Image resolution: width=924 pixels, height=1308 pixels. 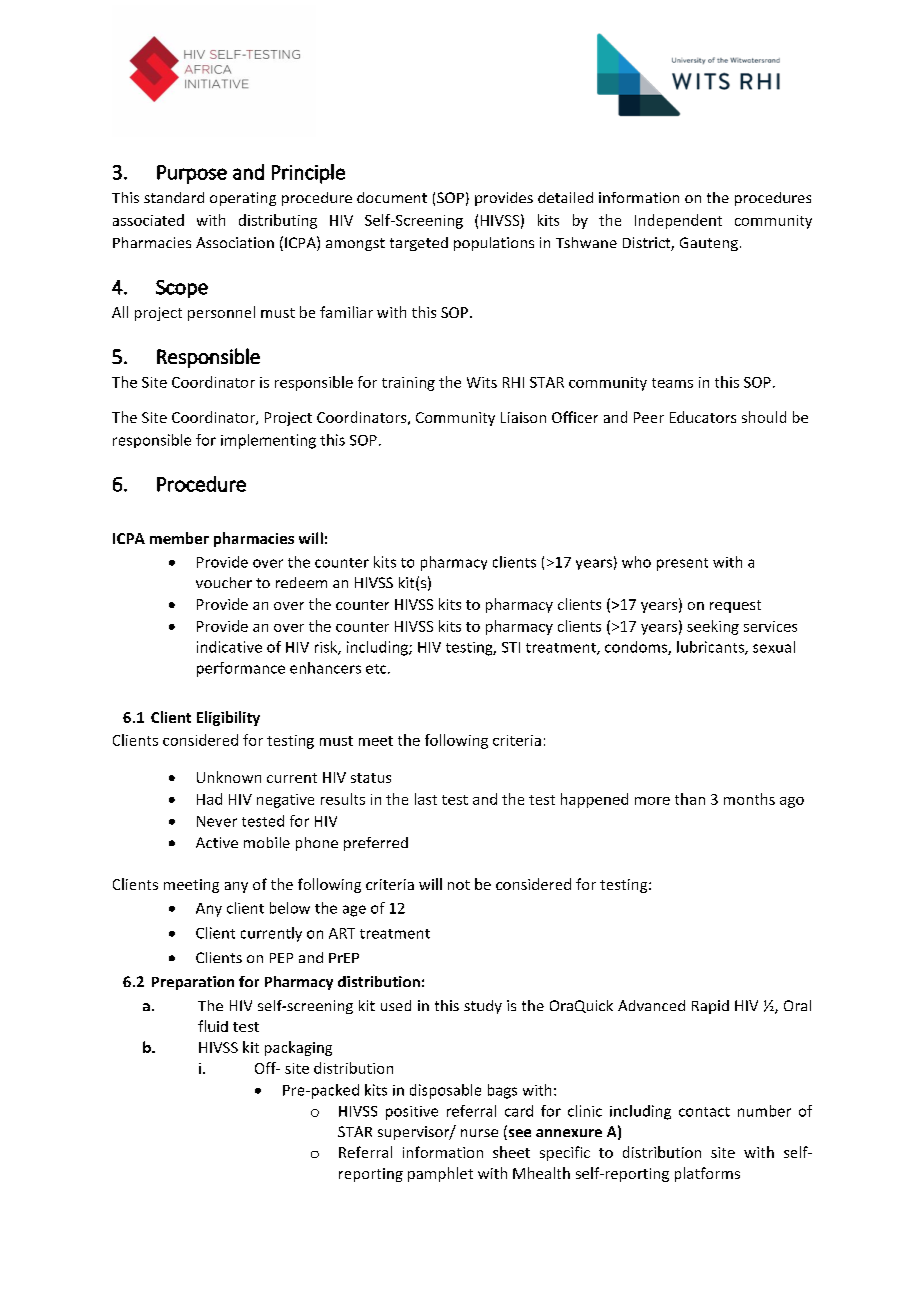 What do you see at coordinates (377, 669) in the page?
I see `etc` at bounding box center [377, 669].
